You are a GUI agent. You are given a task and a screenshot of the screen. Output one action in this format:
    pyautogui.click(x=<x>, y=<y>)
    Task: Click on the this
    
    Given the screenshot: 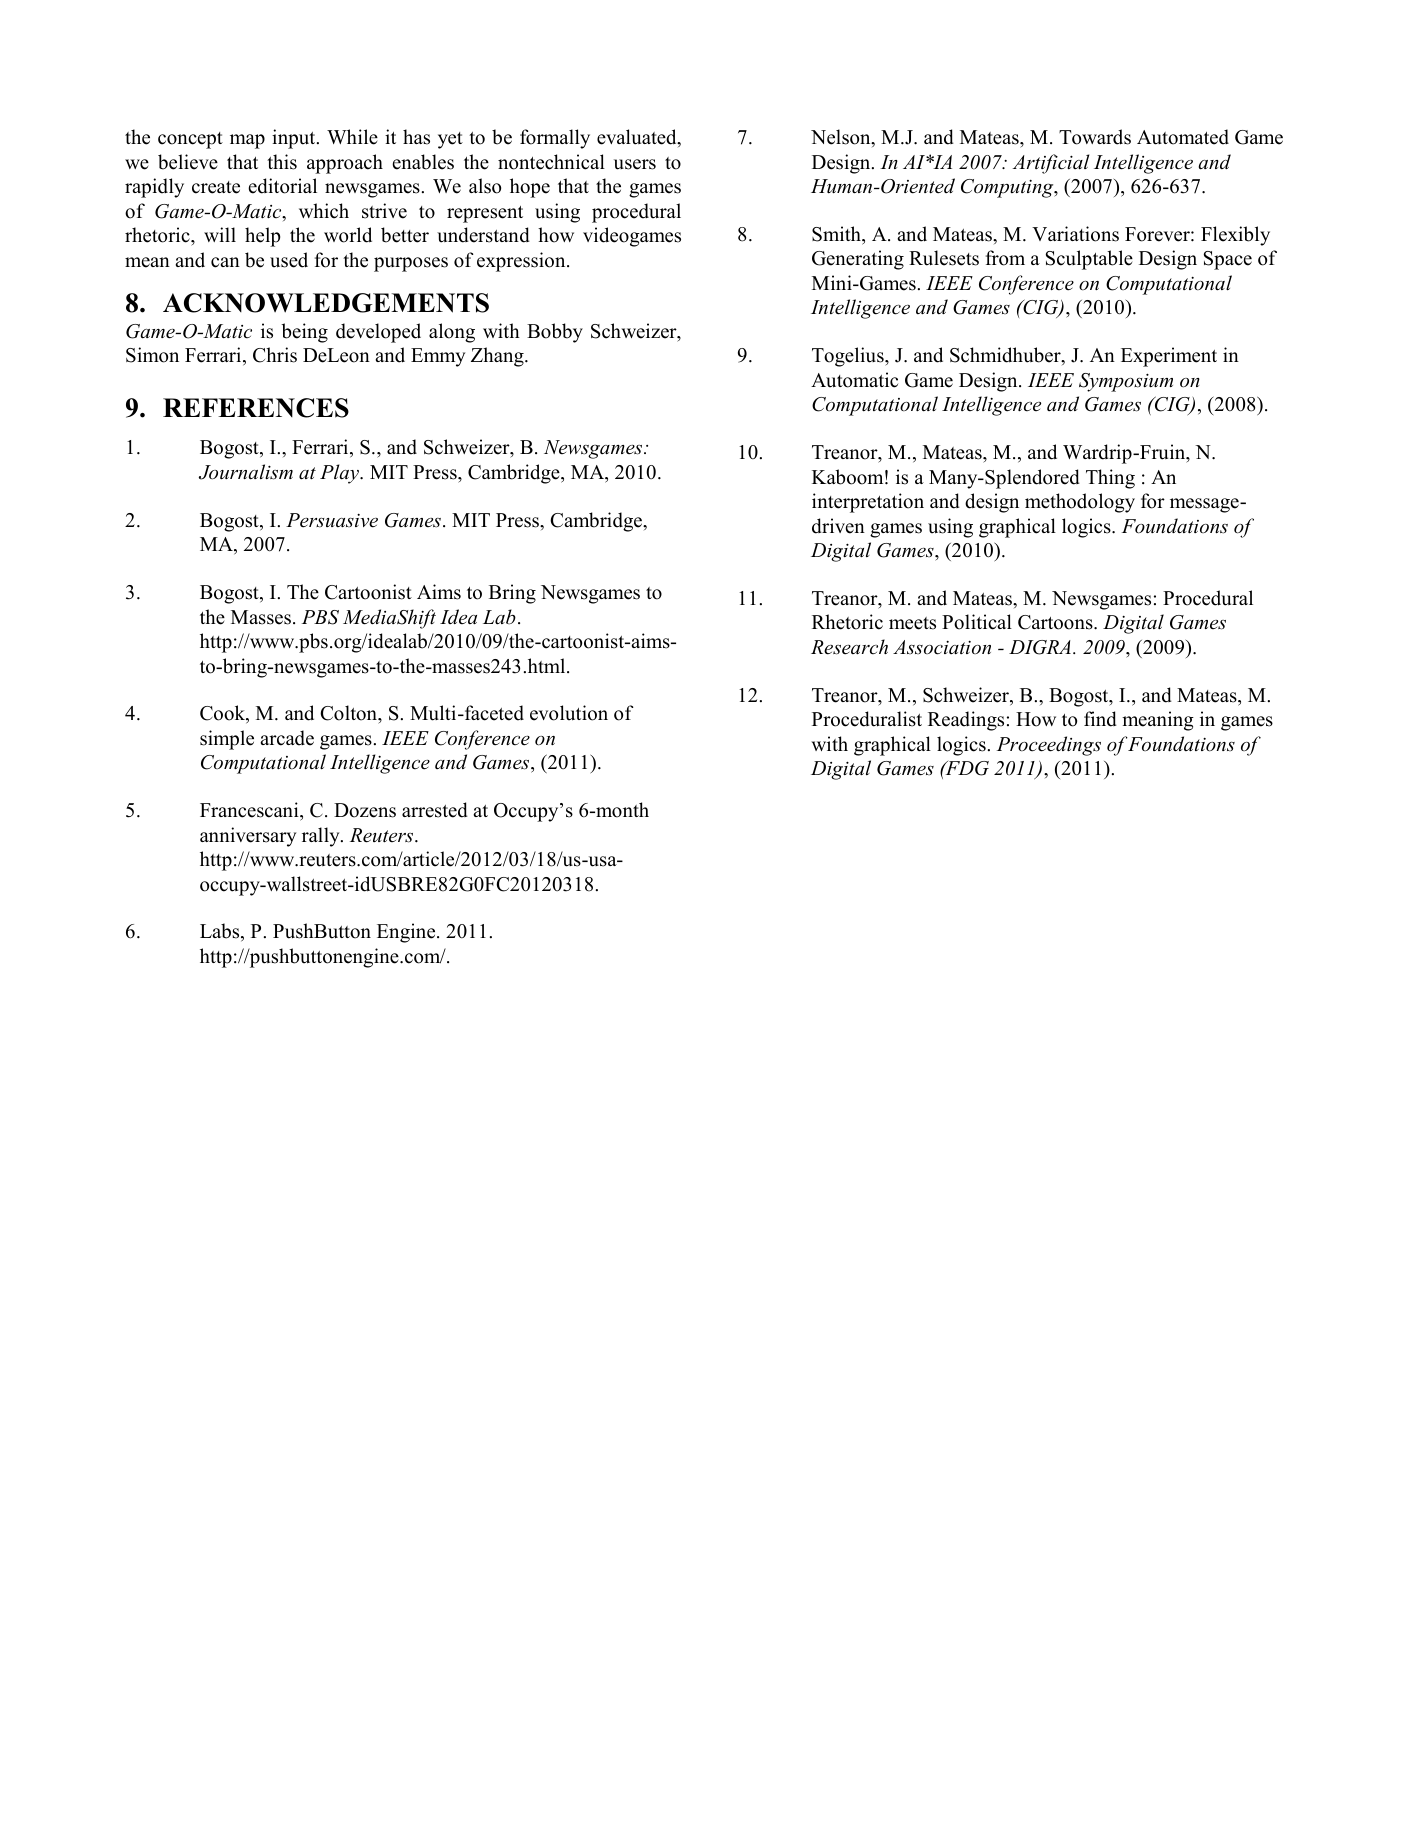 What is the action you would take?
    pyautogui.click(x=282, y=162)
